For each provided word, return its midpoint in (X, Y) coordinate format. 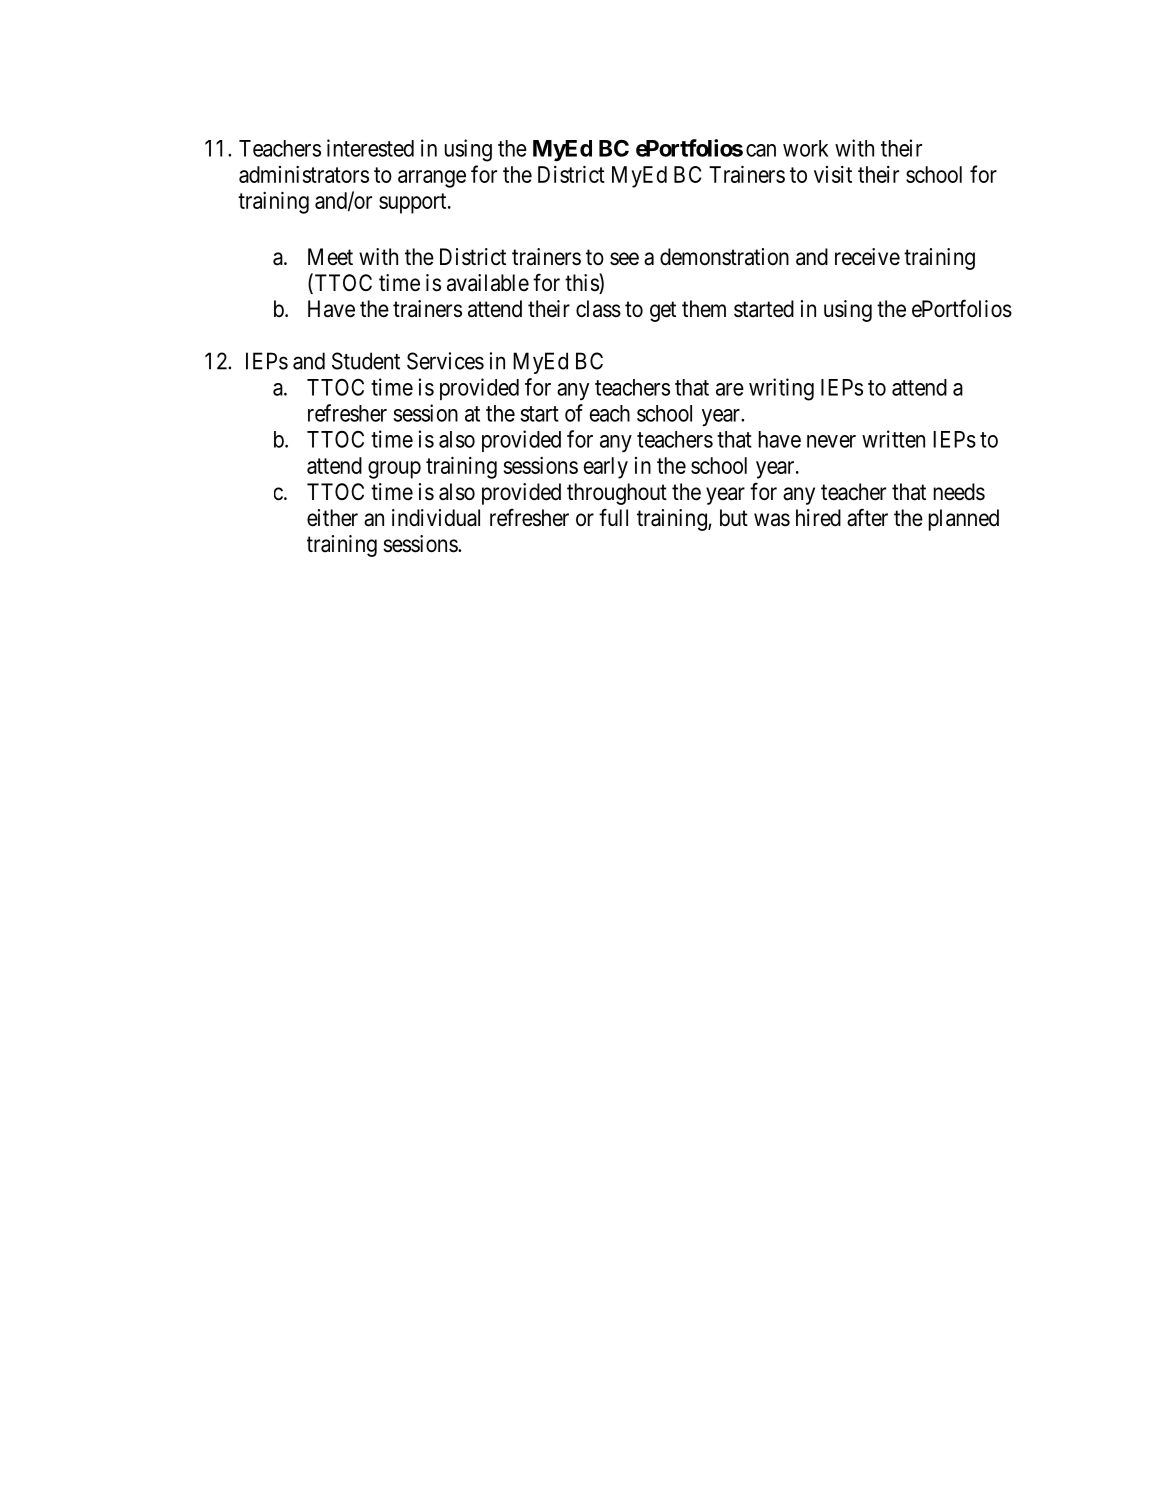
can (761, 150)
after (867, 517)
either (332, 518)
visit (833, 174)
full (613, 517)
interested (370, 148)
